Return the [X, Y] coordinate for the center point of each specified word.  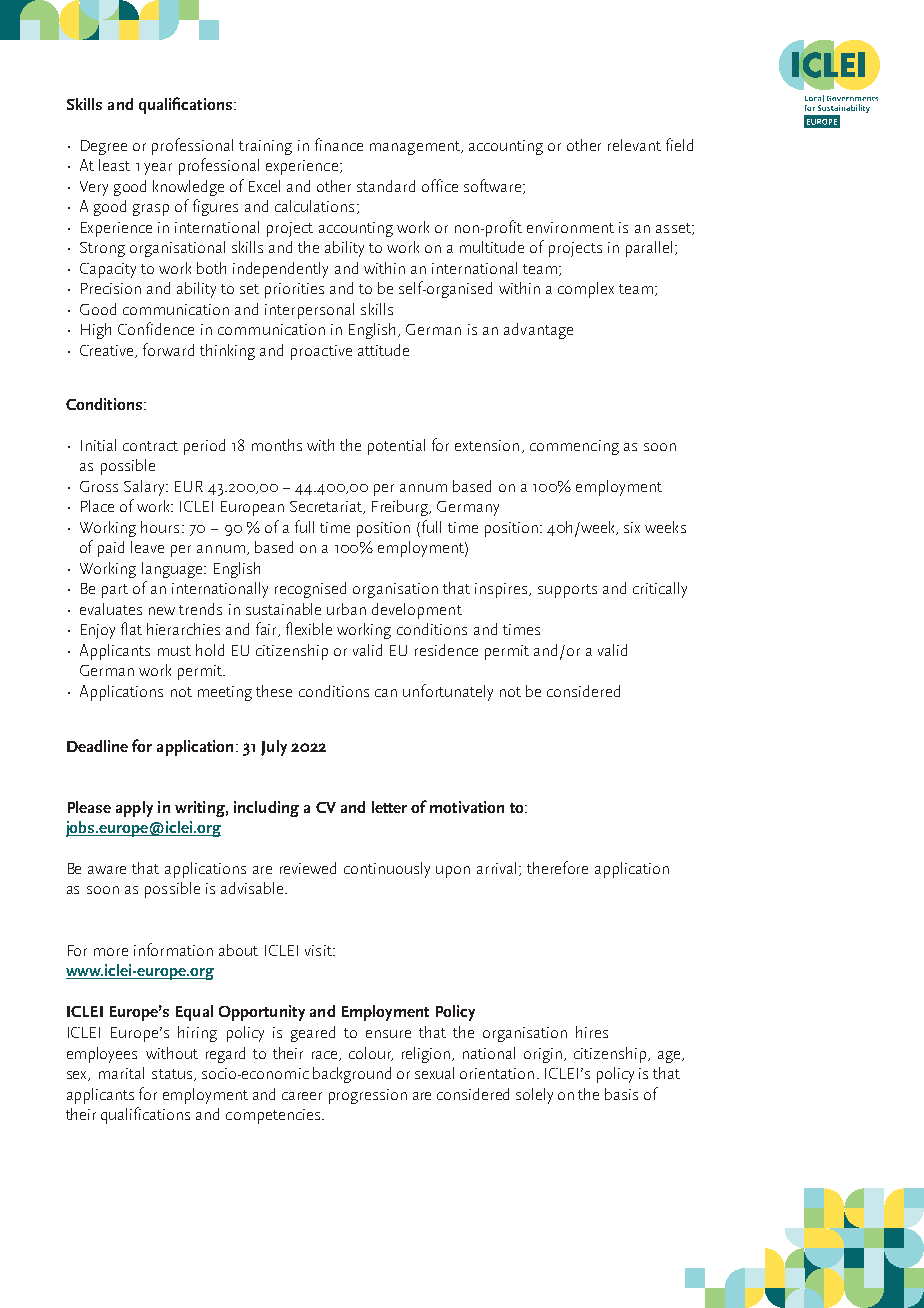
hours [160, 527]
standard [386, 186]
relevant [634, 145]
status [172, 1074]
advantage [538, 331]
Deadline [97, 746]
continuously [387, 870]
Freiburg [401, 508]
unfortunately [448, 692]
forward [168, 349]
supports [567, 591]
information [173, 949]
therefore [557, 867]
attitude [383, 350]
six [632, 527]
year [158, 169]
